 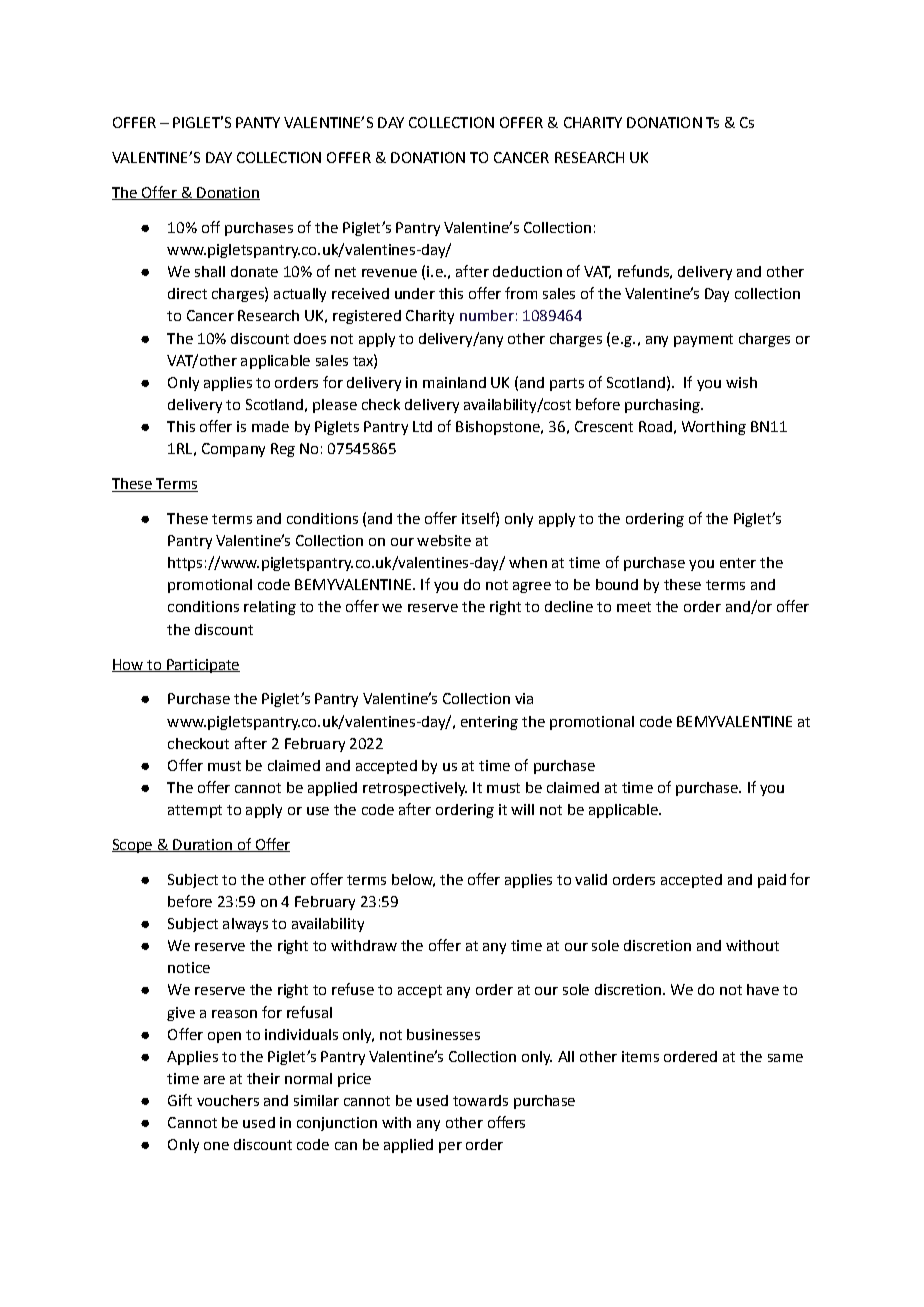 I want to click on will, so click(x=522, y=809).
